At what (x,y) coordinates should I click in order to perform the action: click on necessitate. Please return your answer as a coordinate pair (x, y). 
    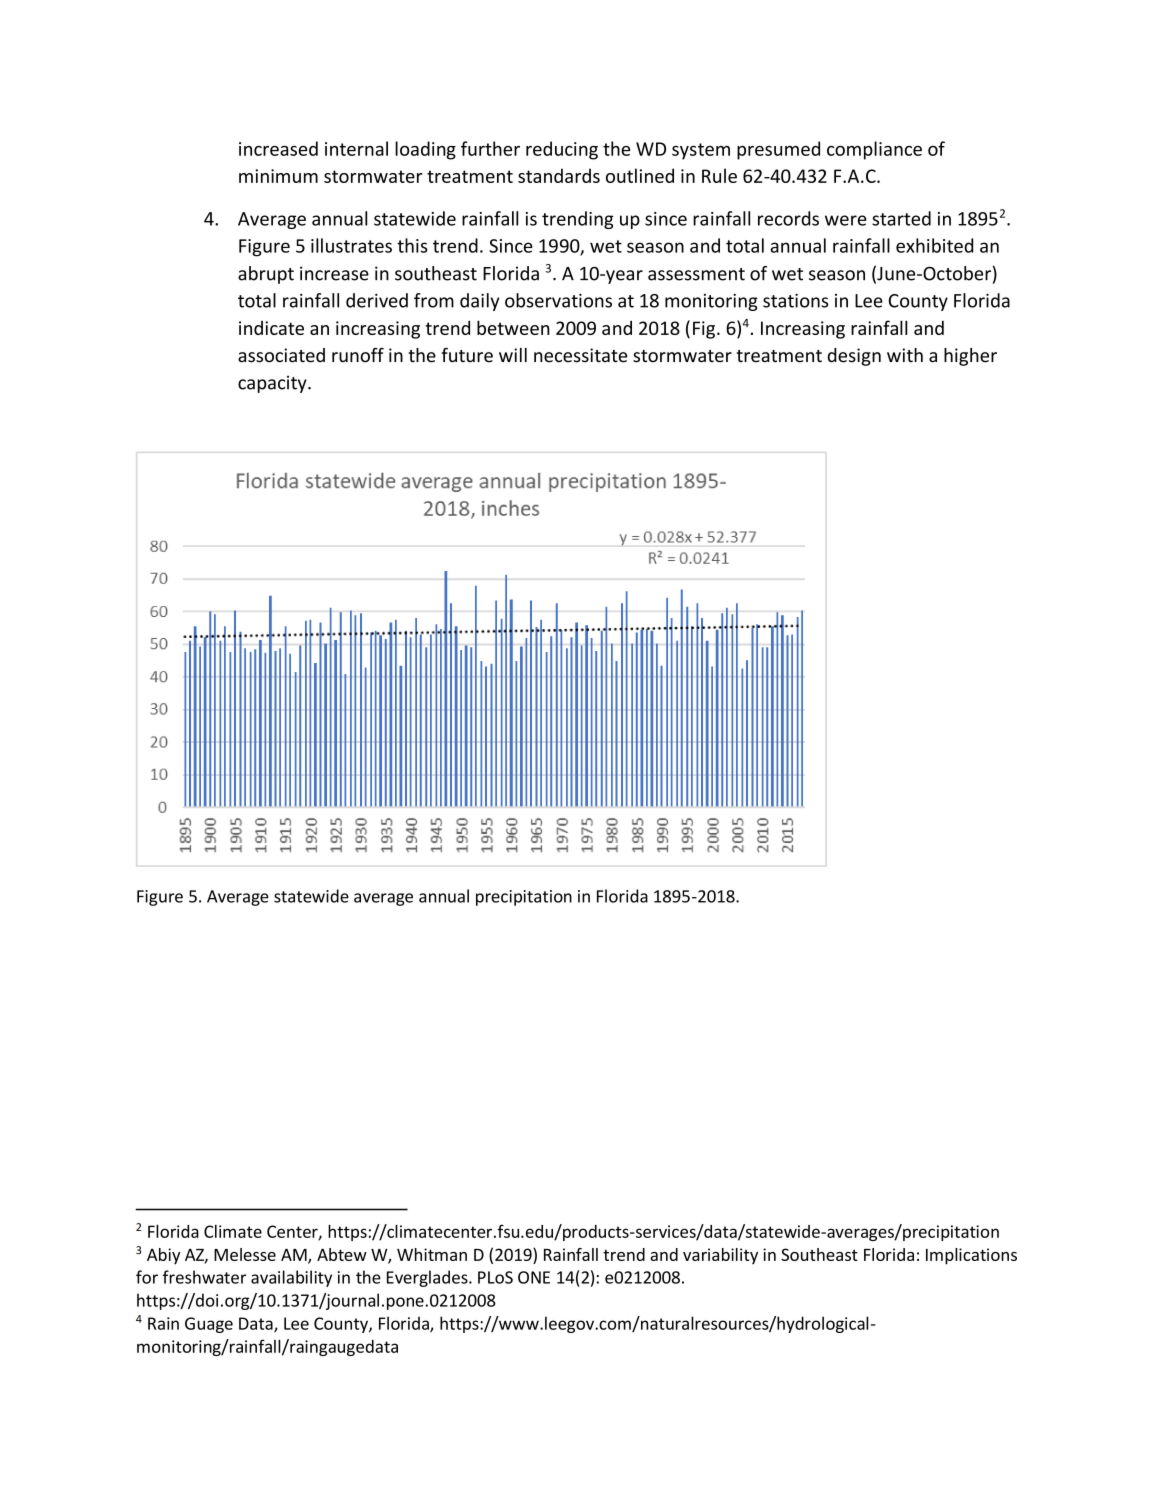
    Looking at the image, I should click on (581, 355).
